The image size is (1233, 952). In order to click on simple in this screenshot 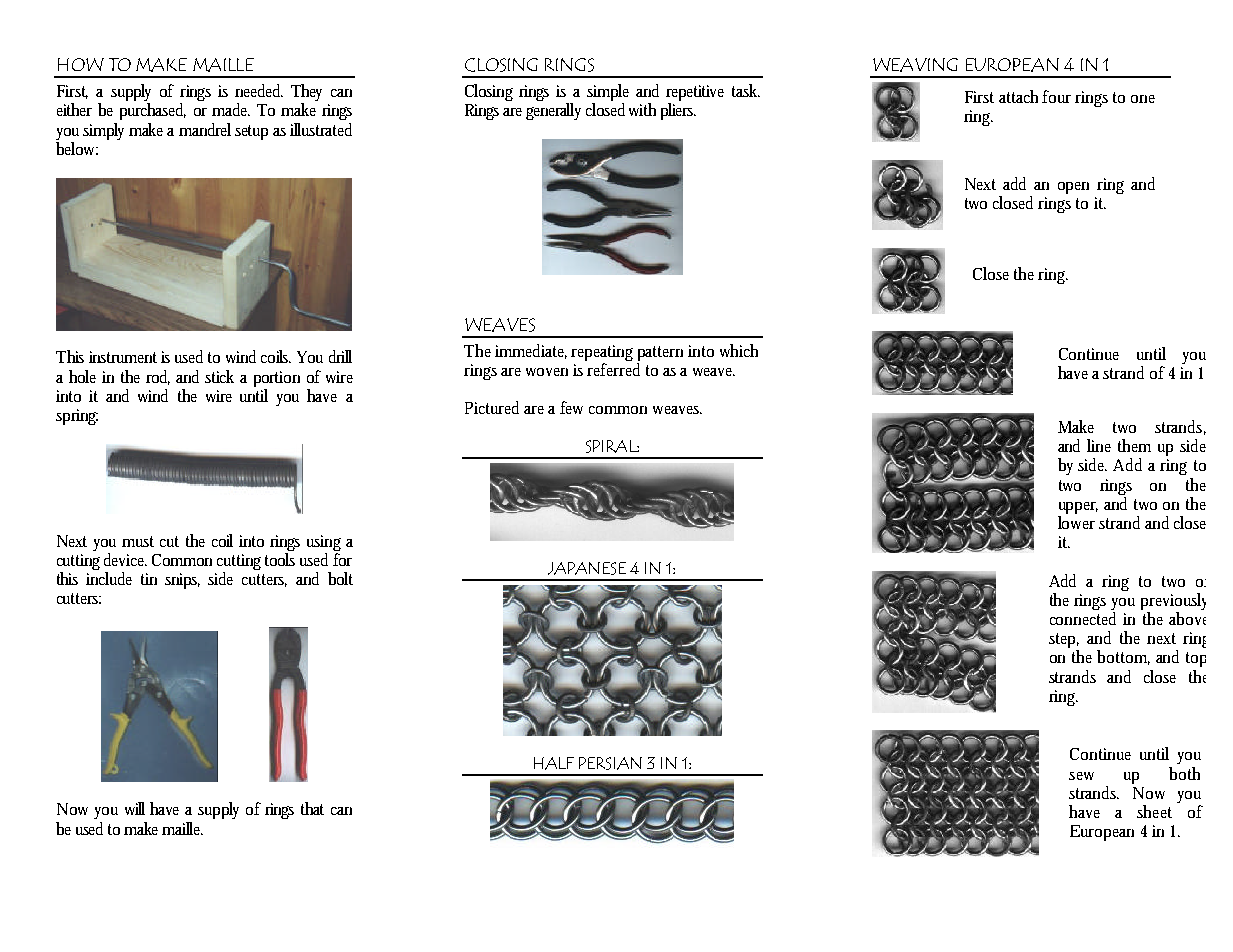, I will do `click(608, 94)`.
